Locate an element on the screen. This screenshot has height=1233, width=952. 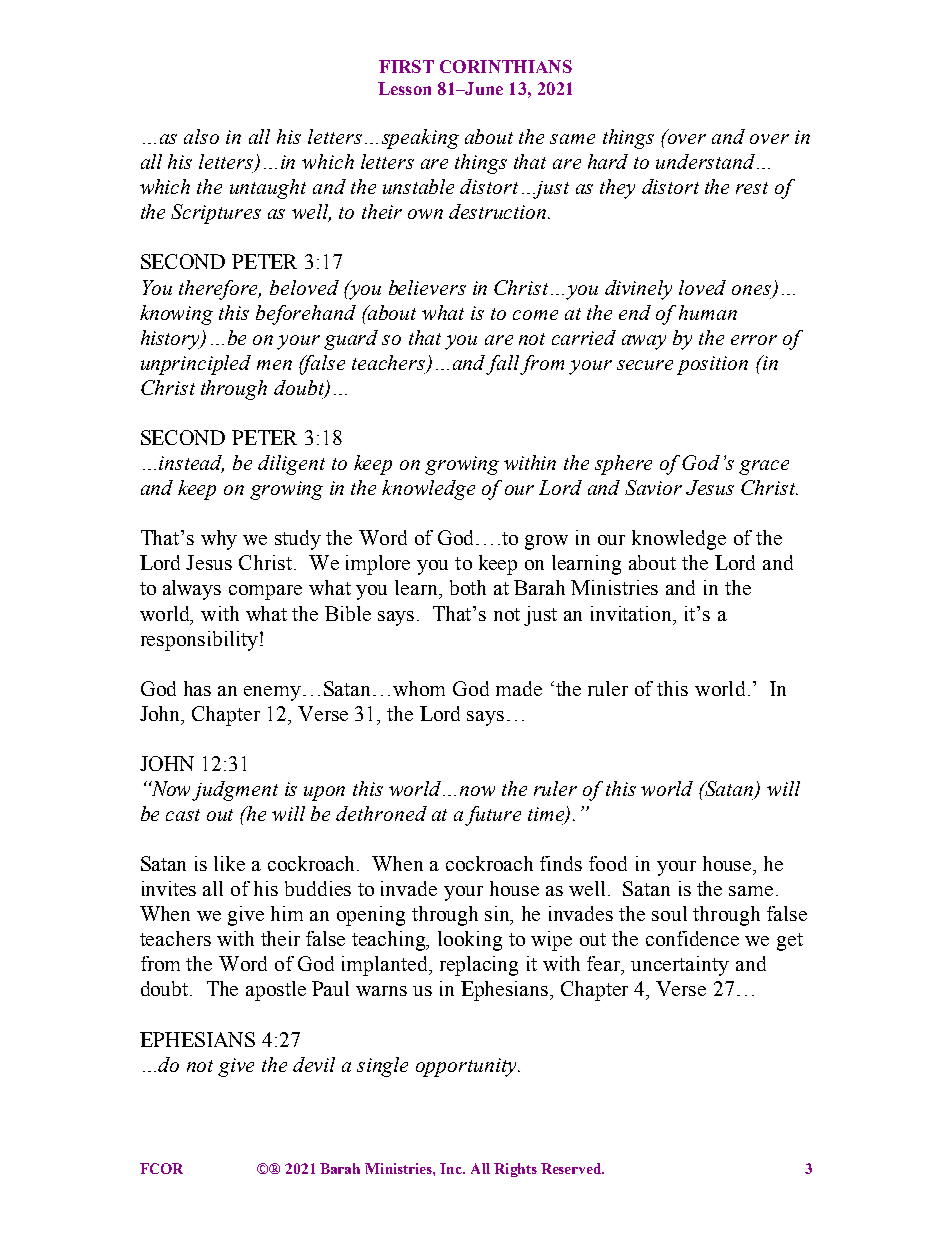
understand is located at coordinates (705, 161).
